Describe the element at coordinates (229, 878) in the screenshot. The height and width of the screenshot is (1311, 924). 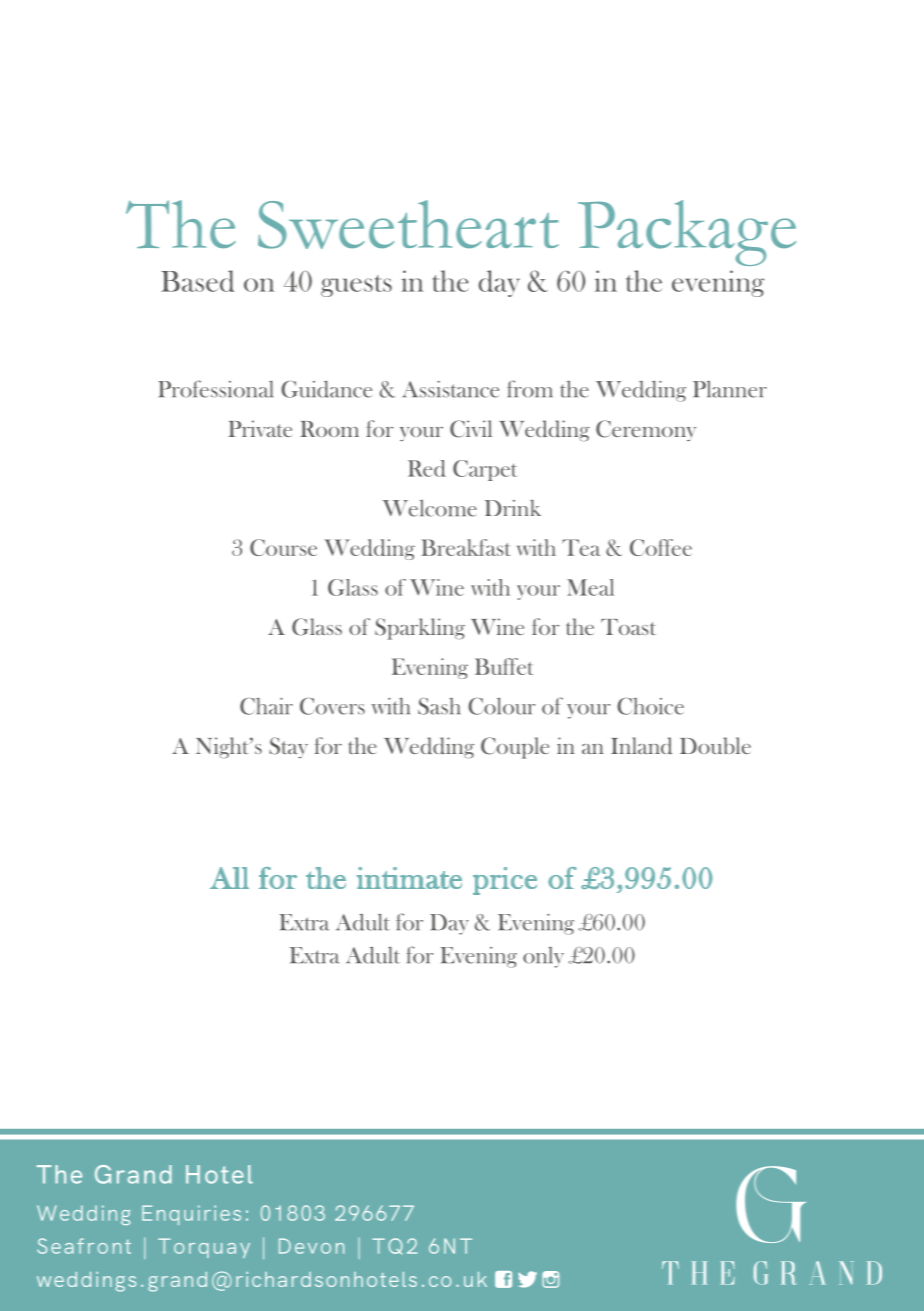
I see `All` at that location.
